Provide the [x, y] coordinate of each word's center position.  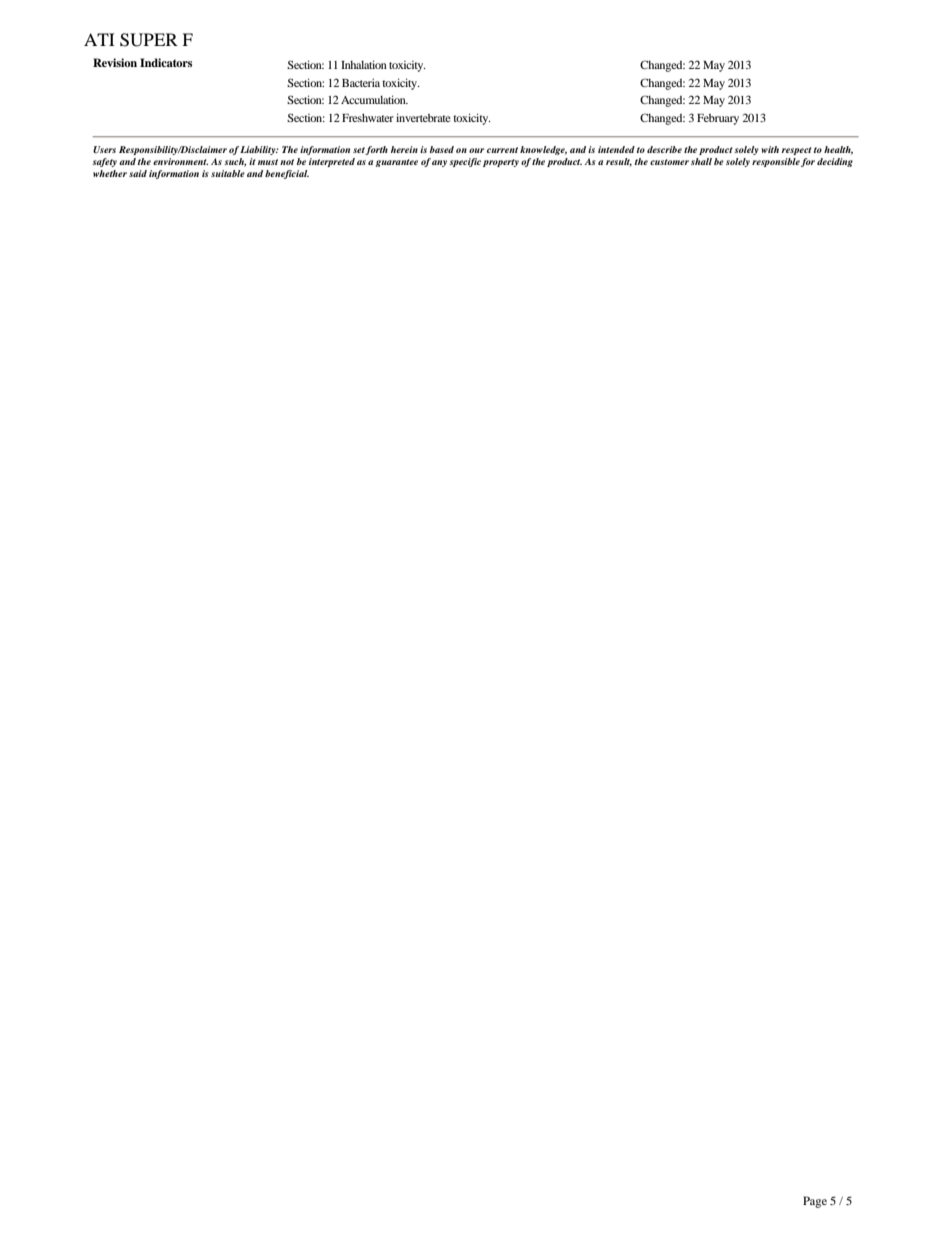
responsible [776, 162]
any [439, 163]
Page [815, 1202]
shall [701, 161]
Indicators [166, 62]
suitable [228, 173]
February [718, 119]
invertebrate [423, 117]
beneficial [287, 174]
